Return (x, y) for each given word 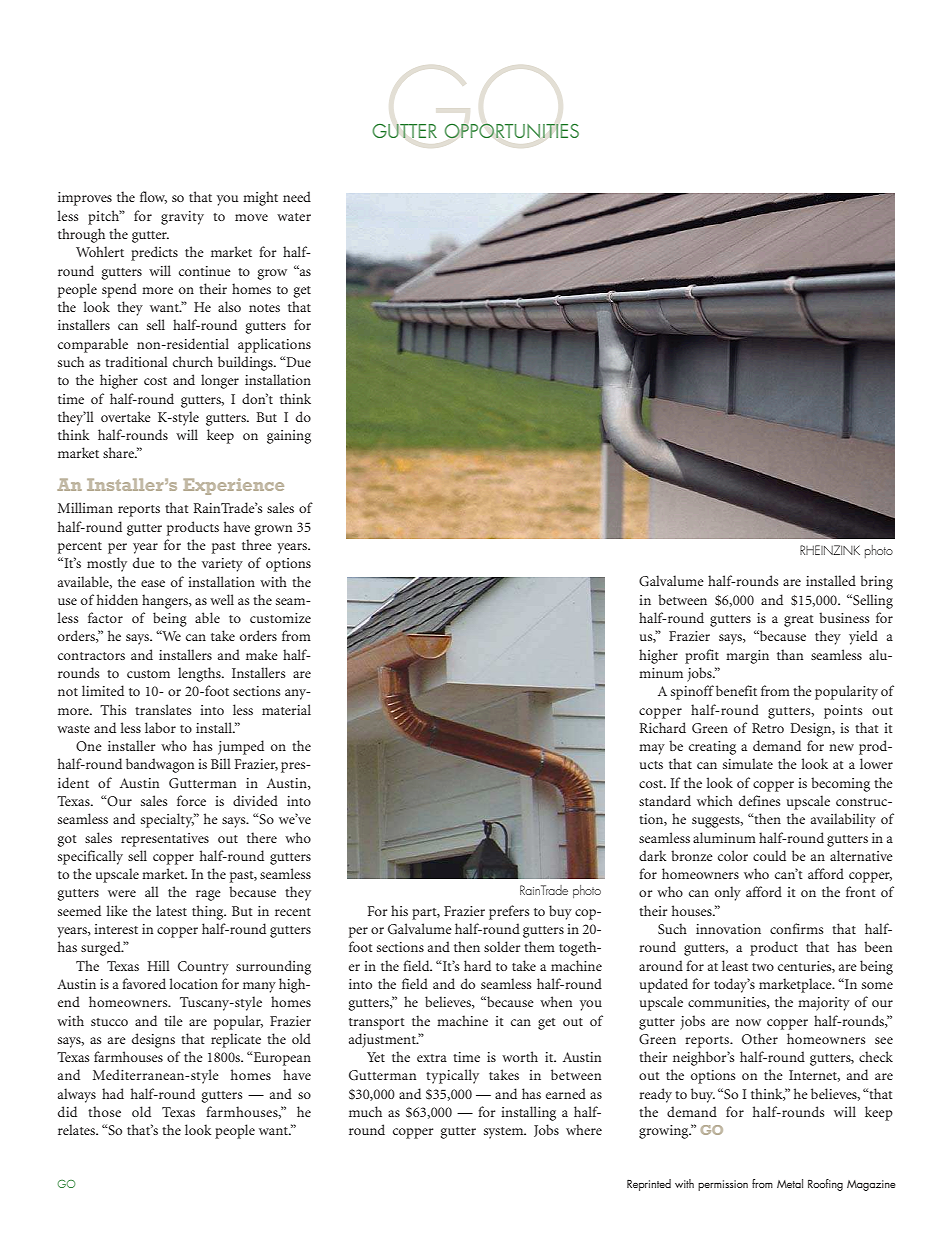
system (505, 1133)
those (104, 1111)
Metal (790, 1183)
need (297, 196)
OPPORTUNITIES (512, 131)
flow (153, 197)
